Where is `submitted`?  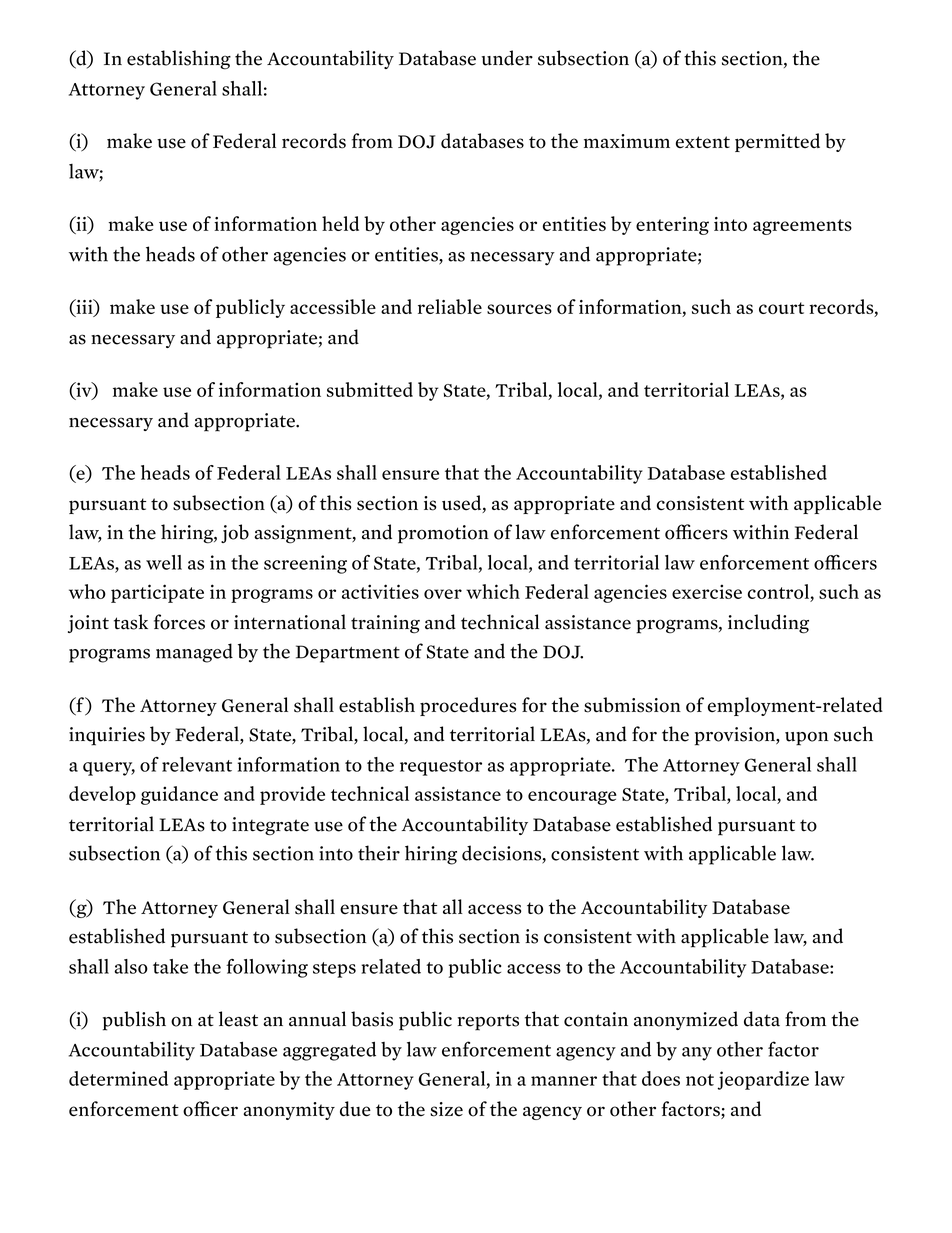
submitted is located at coordinates (370, 389).
